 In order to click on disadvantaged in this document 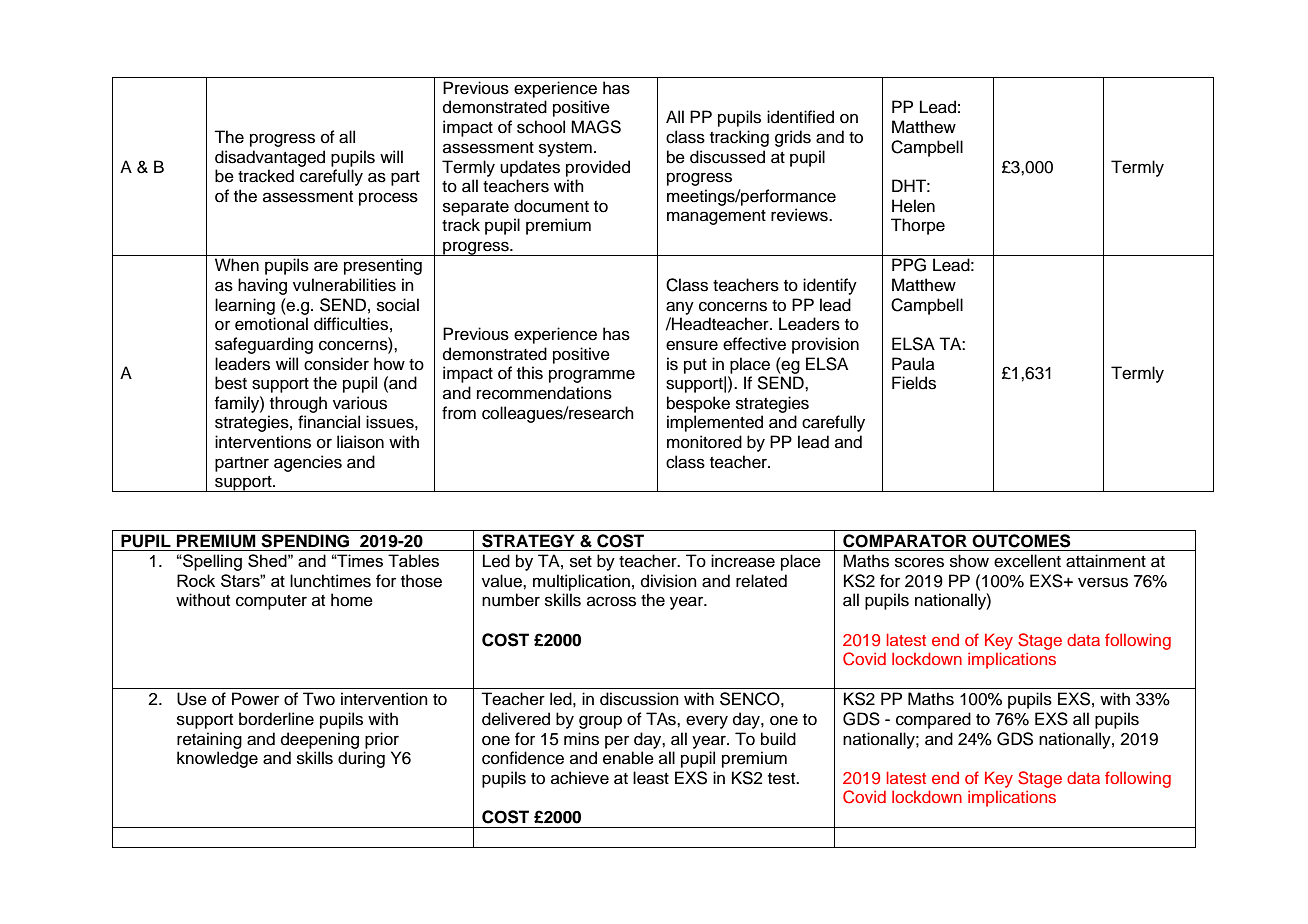, I will do `click(270, 158)`.
